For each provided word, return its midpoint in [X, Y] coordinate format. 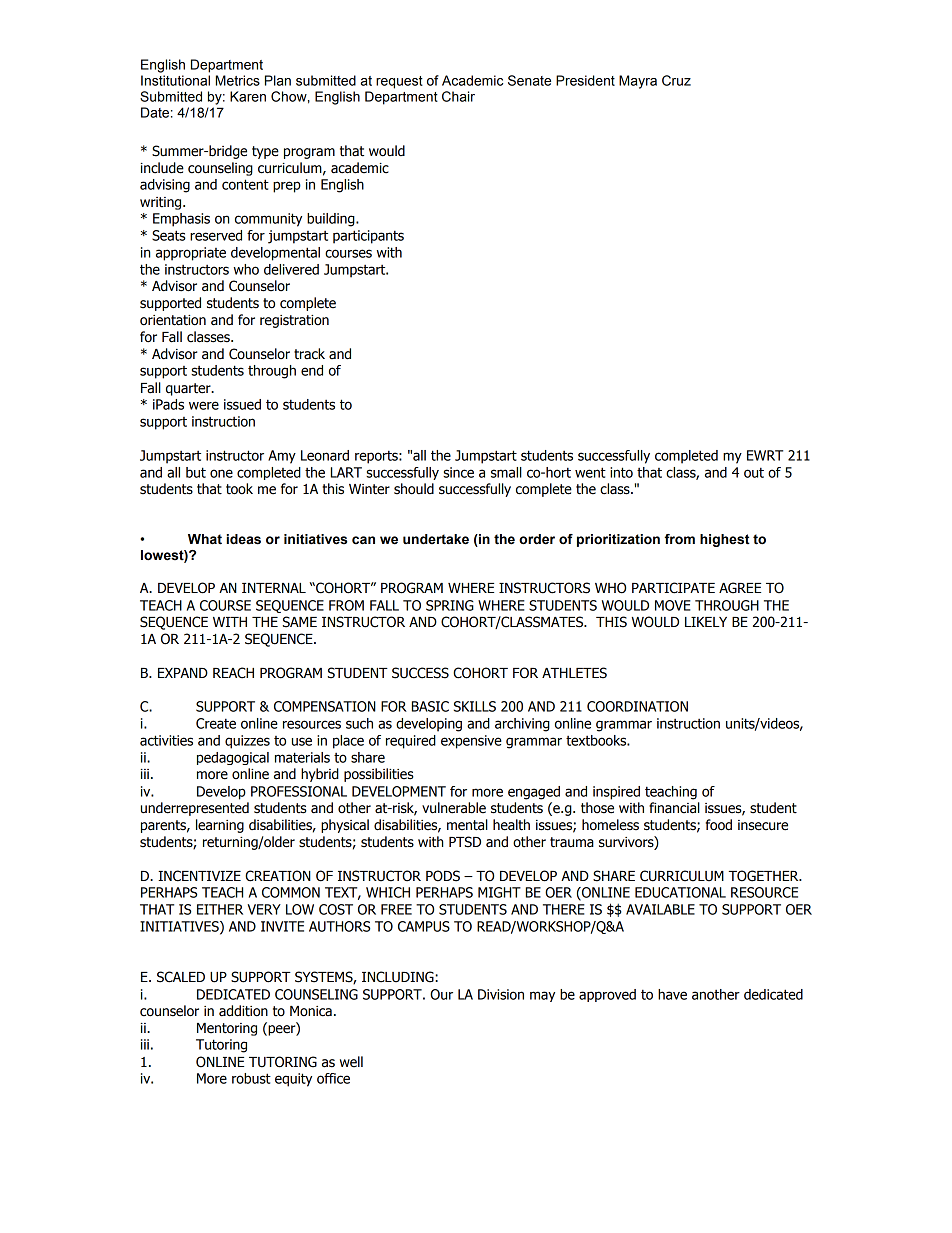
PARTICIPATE [673, 588]
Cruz [676, 80]
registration [294, 321]
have [672, 994]
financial [674, 808]
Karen [248, 96]
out [754, 472]
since [458, 472]
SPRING [450, 605]
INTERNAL [274, 588]
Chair [458, 96]
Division [501, 994]
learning [220, 826]
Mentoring [227, 1029]
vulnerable [454, 808]
